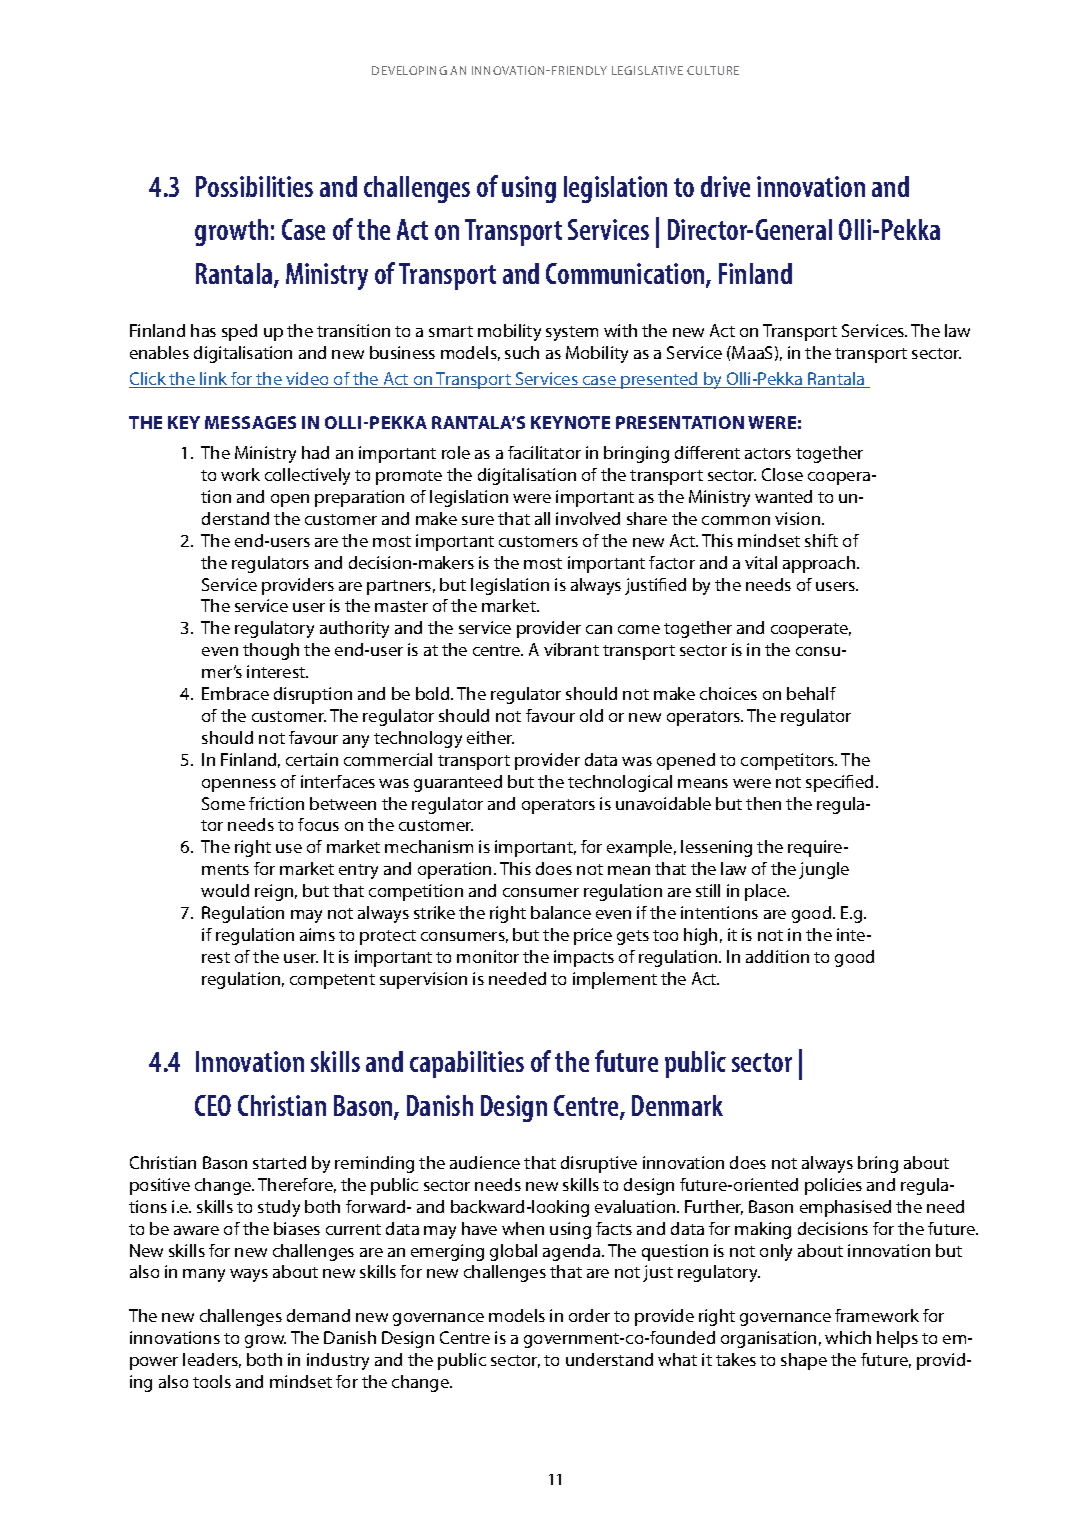 The width and height of the screenshot is (1086, 1536). What do you see at coordinates (766, 892) in the screenshot?
I see `place` at bounding box center [766, 892].
